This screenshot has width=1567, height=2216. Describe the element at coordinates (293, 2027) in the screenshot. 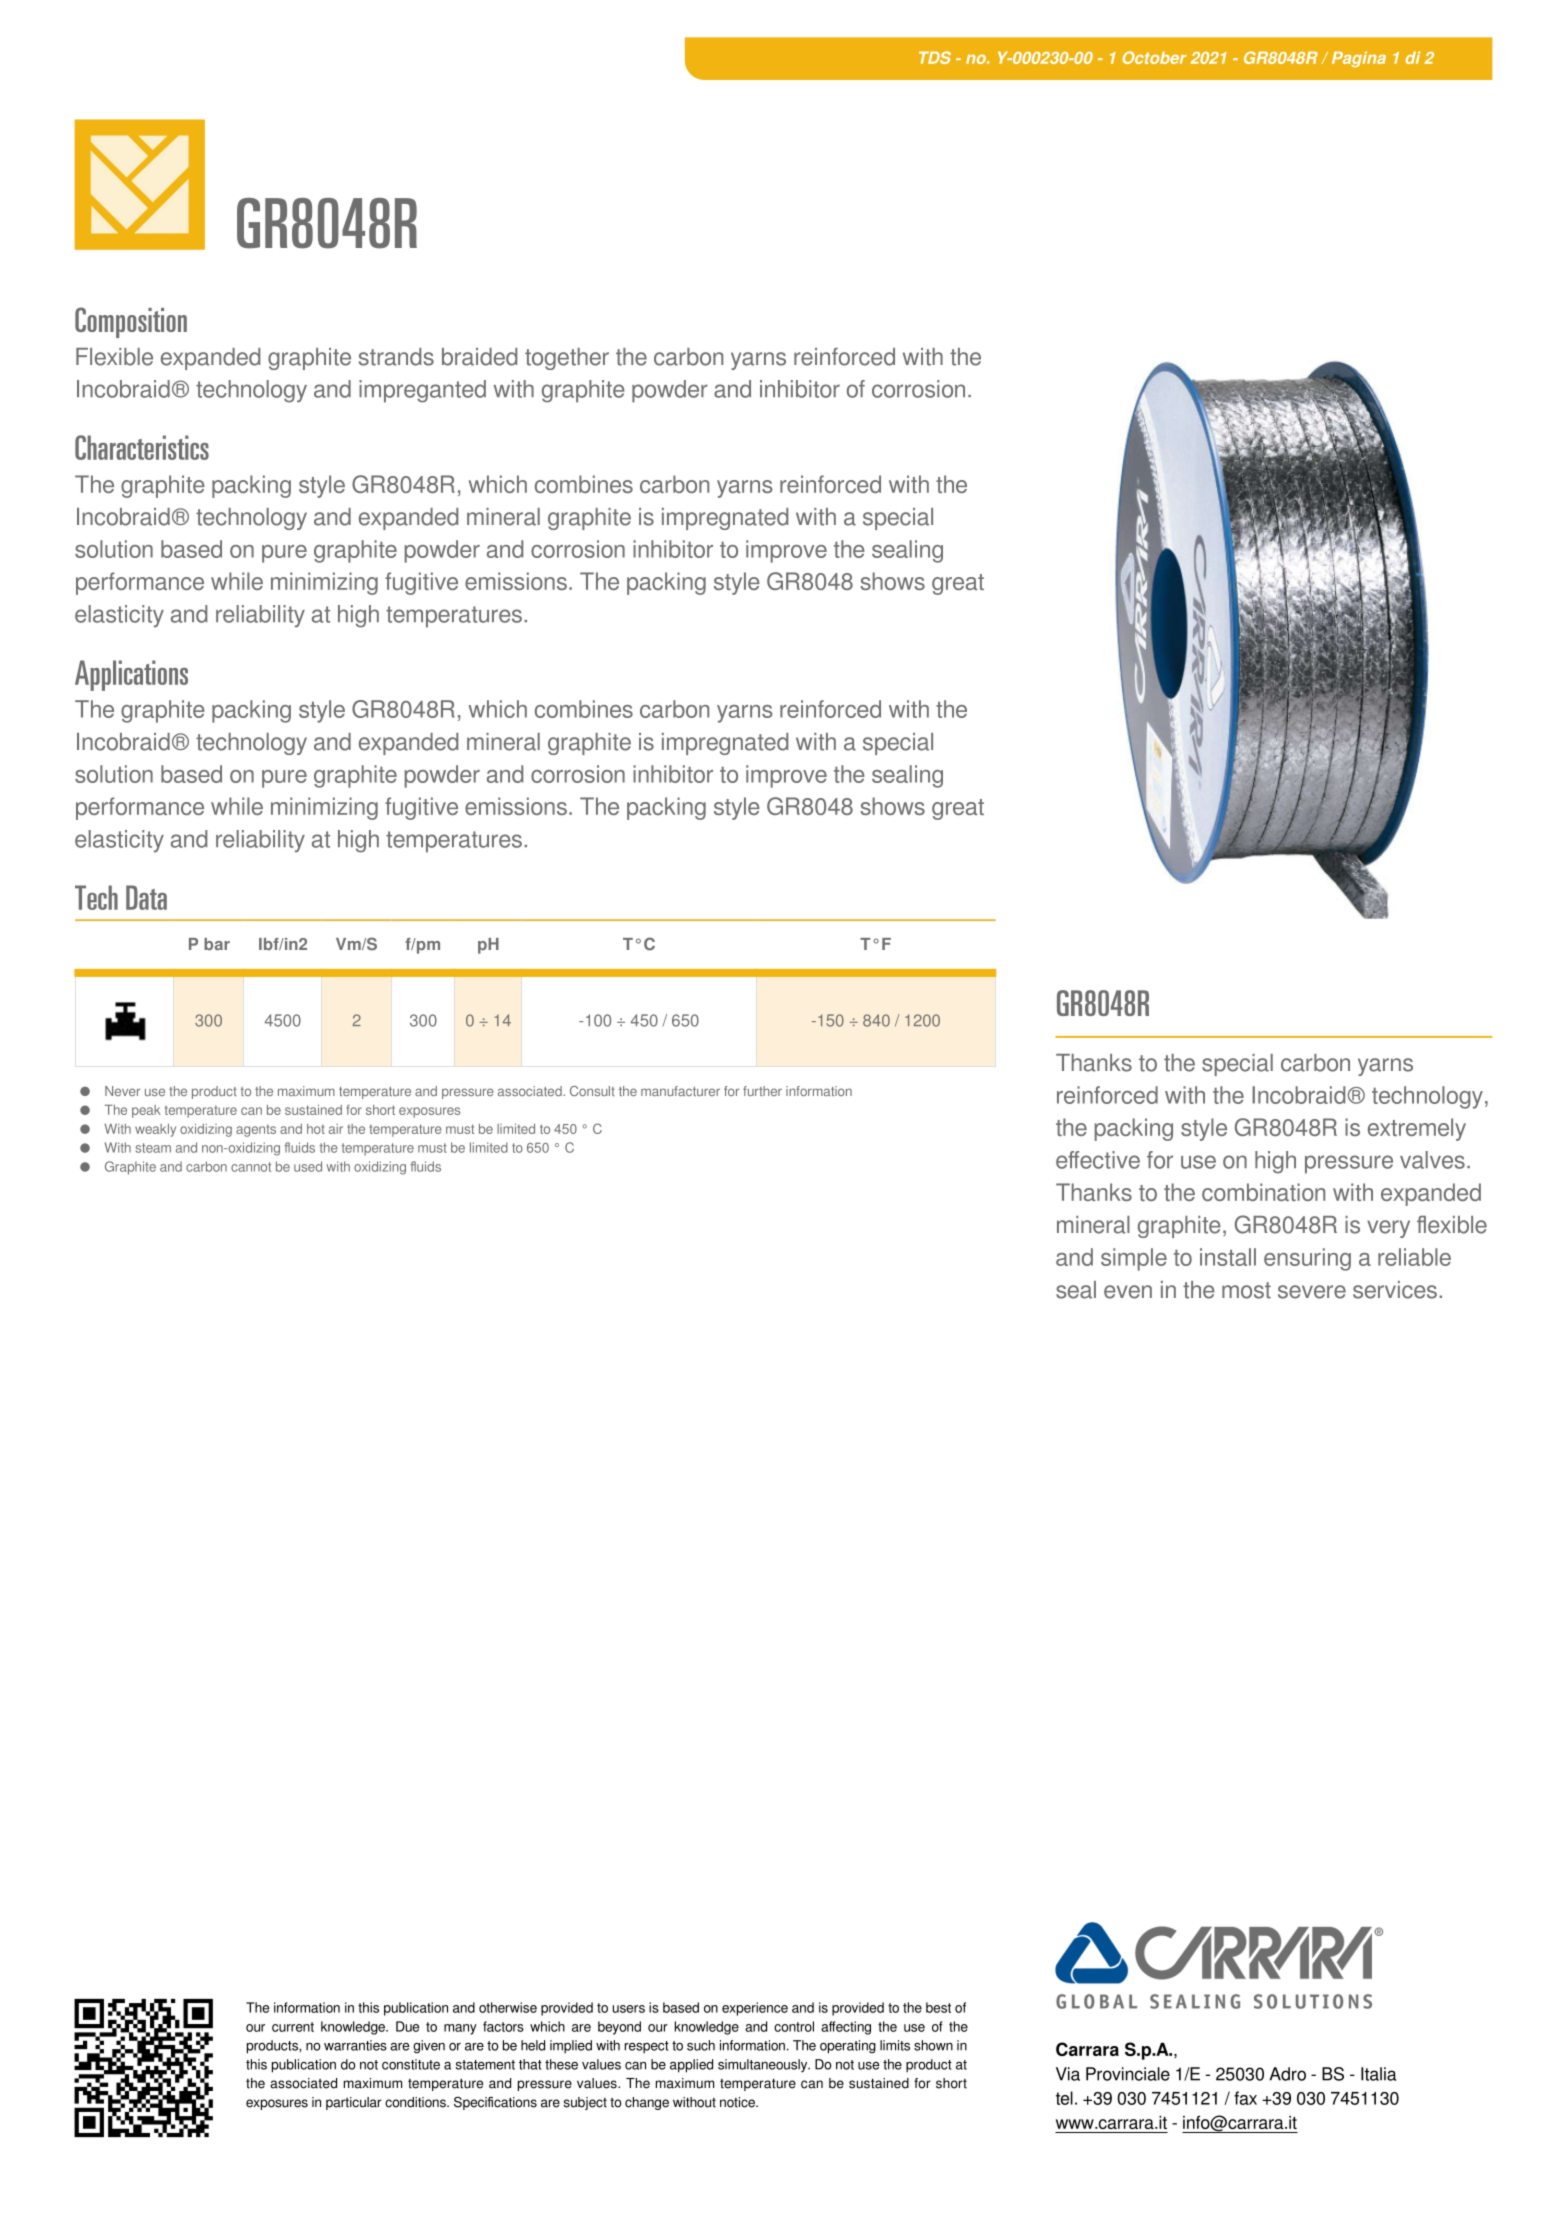

I see `current` at that location.
